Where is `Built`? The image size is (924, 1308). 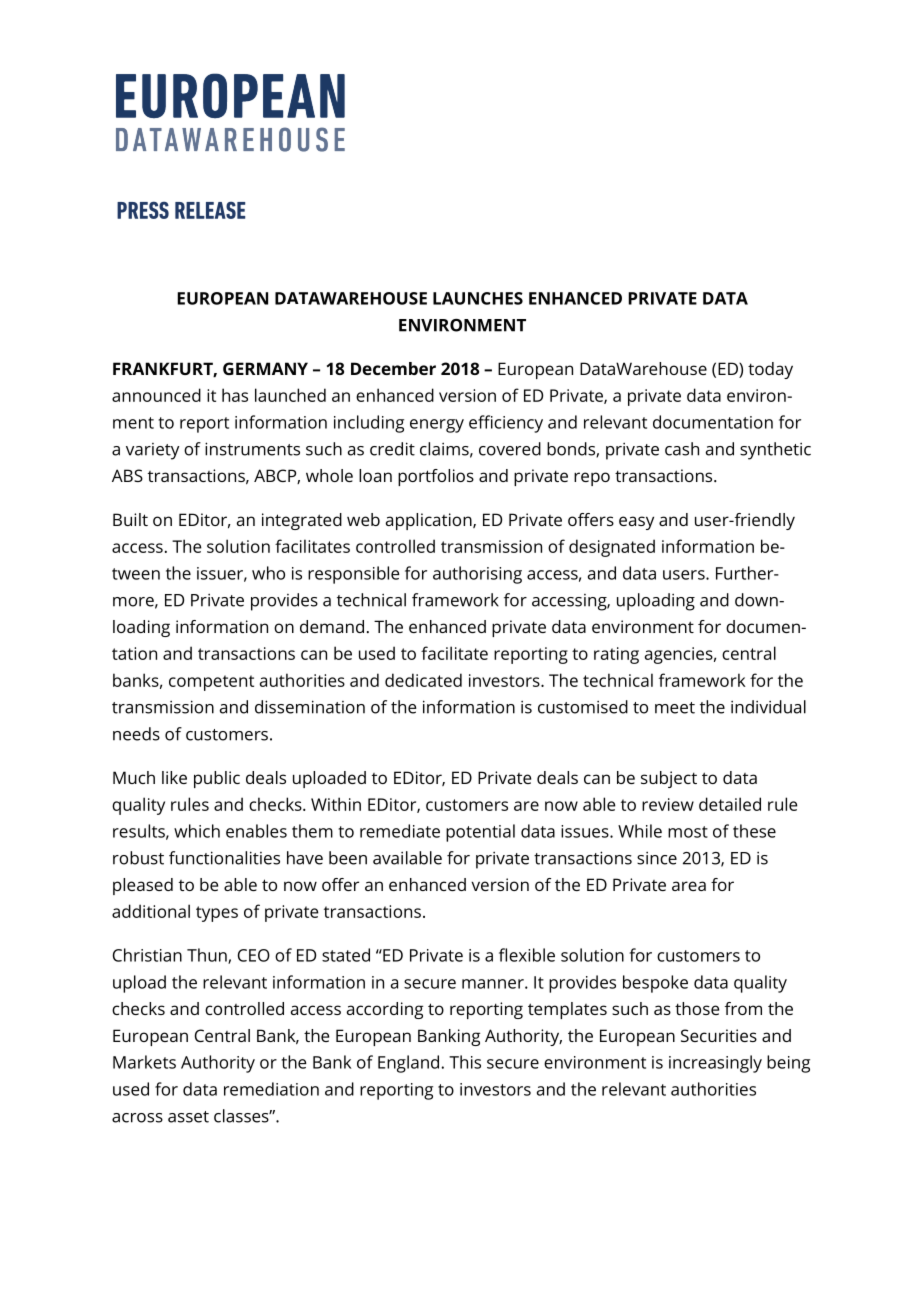
Built is located at coordinates (130, 519).
